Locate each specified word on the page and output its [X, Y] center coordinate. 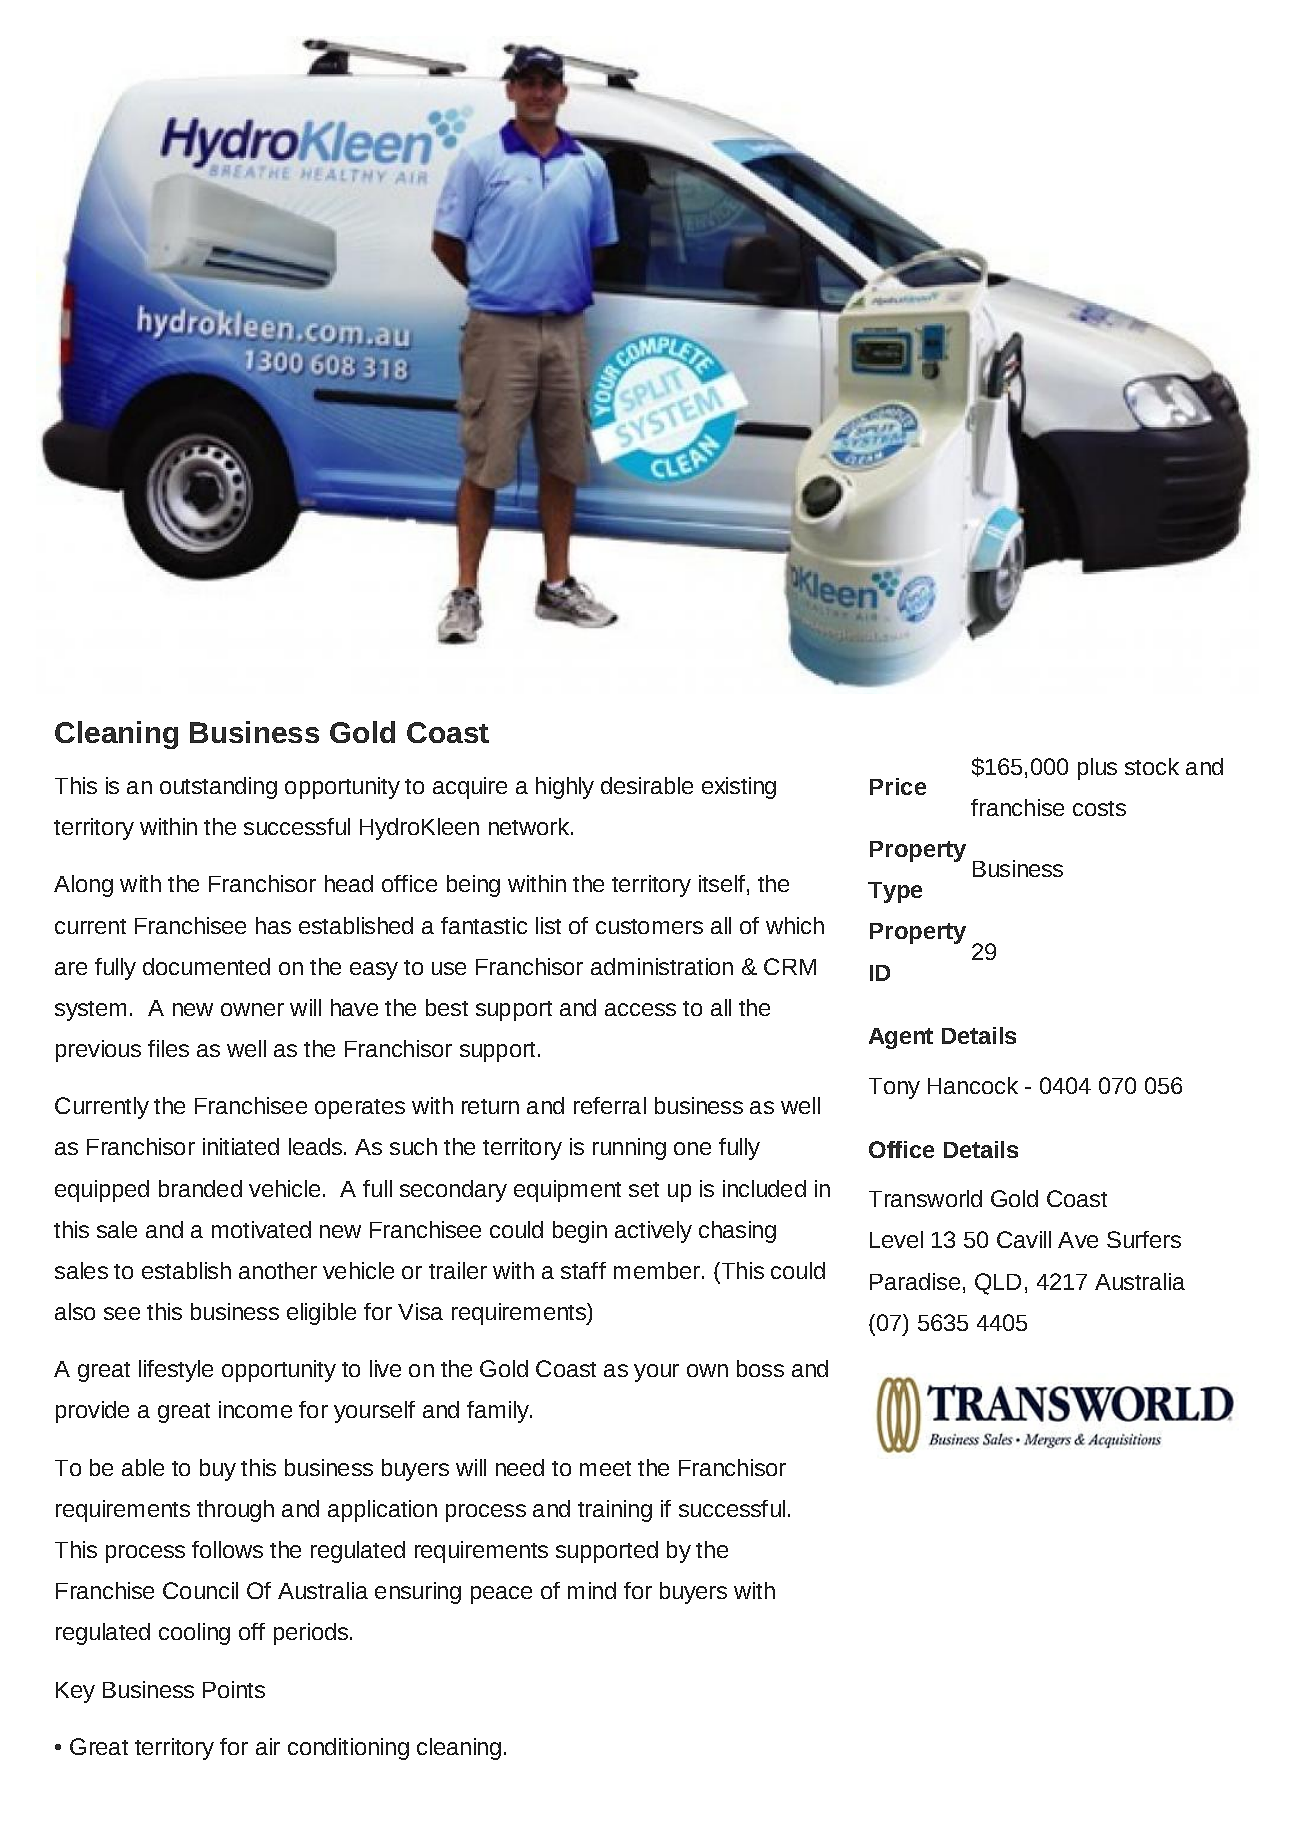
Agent [901, 1038]
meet [605, 1468]
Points [234, 1689]
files [168, 1048]
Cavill [1024, 1239]
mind [592, 1590]
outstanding [218, 788]
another [278, 1270]
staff [583, 1270]
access [640, 1009]
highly [565, 788]
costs [1099, 808]
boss [760, 1368]
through [235, 1511]
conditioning [348, 1749]
